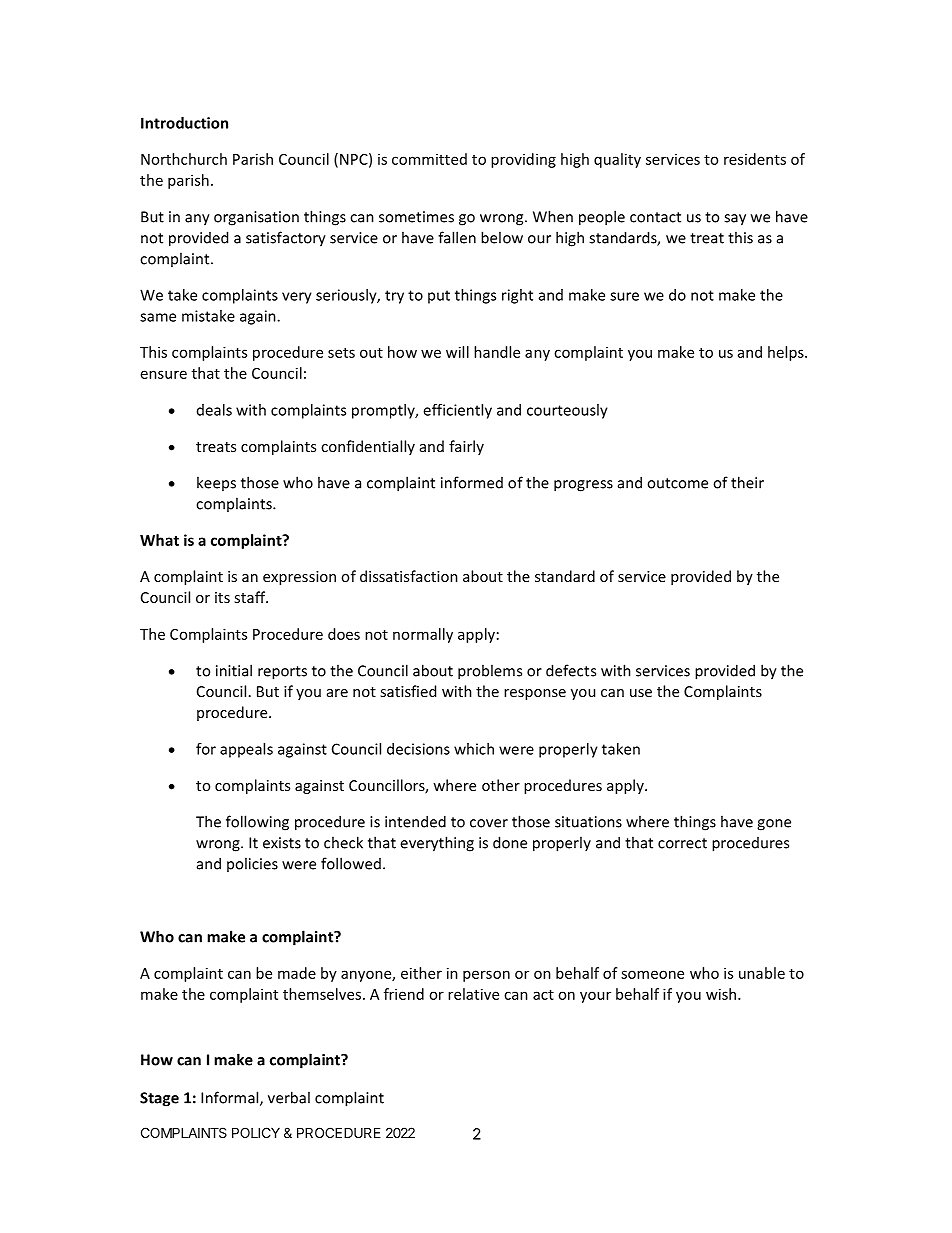  Describe the element at coordinates (158, 317) in the page. I see `same` at that location.
